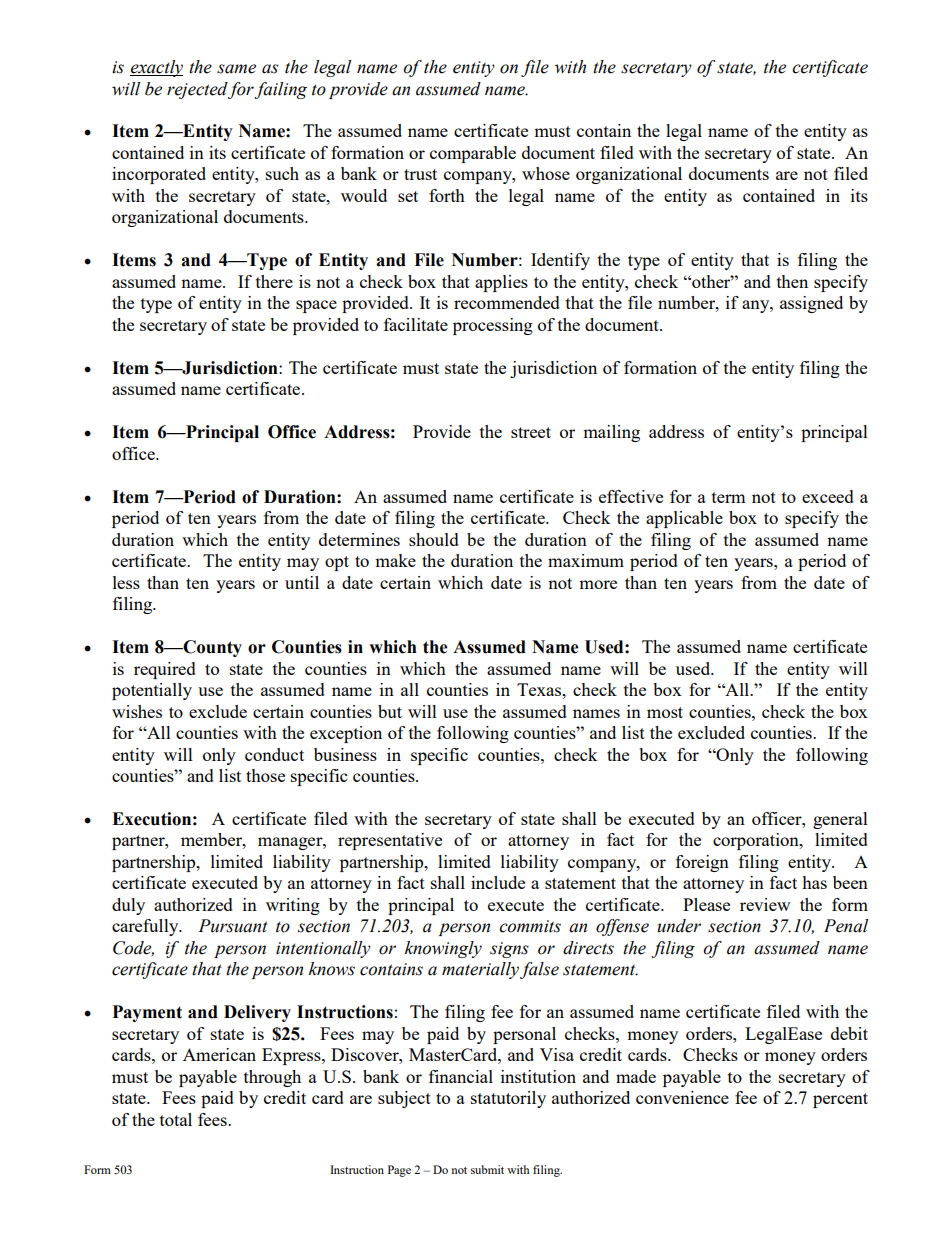  Describe the element at coordinates (473, 154) in the screenshot. I see `comparable` at that location.
